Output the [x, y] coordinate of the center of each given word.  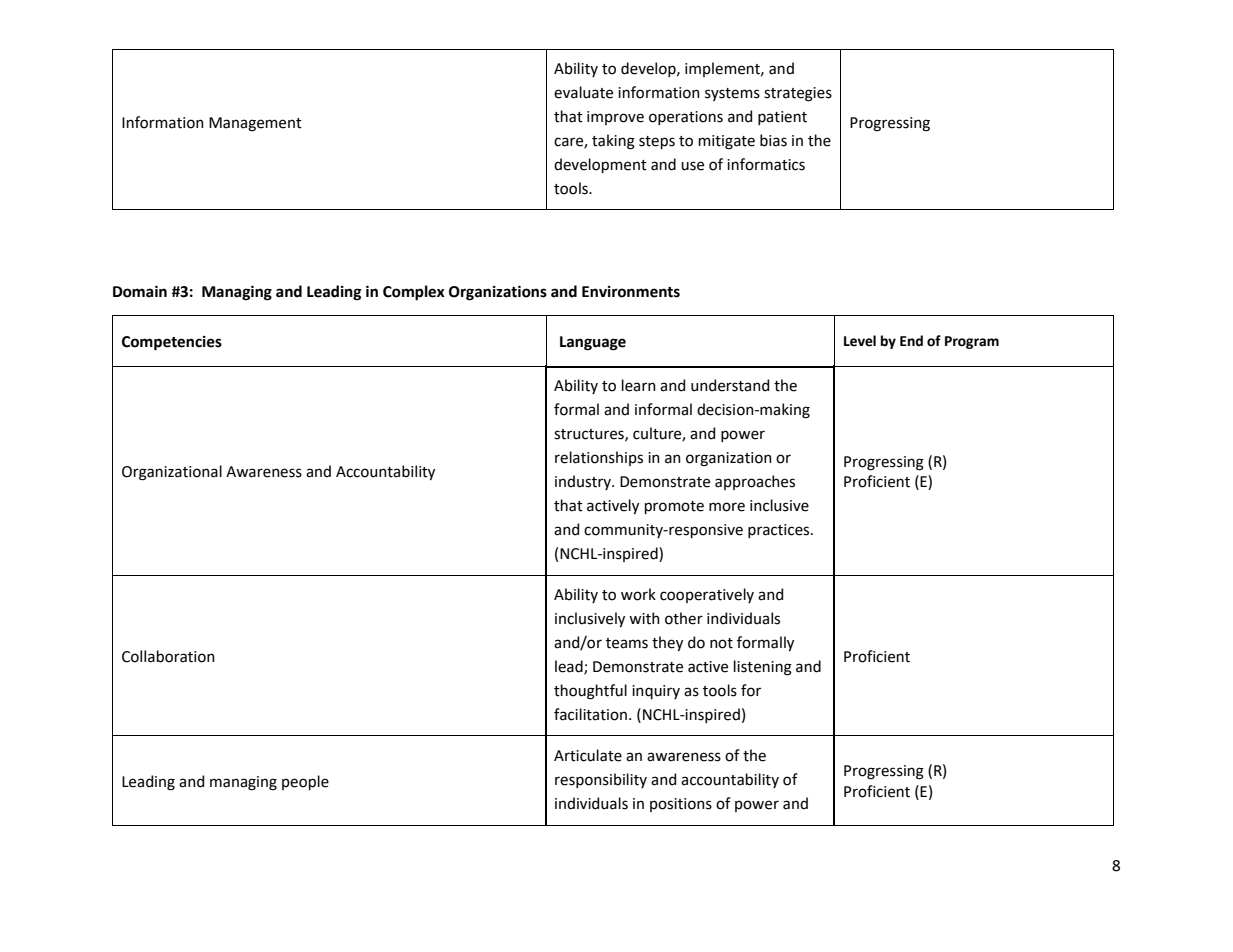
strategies [798, 94]
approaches [755, 482]
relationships [599, 458]
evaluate [583, 92]
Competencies [172, 343]
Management [255, 124]
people [305, 782]
